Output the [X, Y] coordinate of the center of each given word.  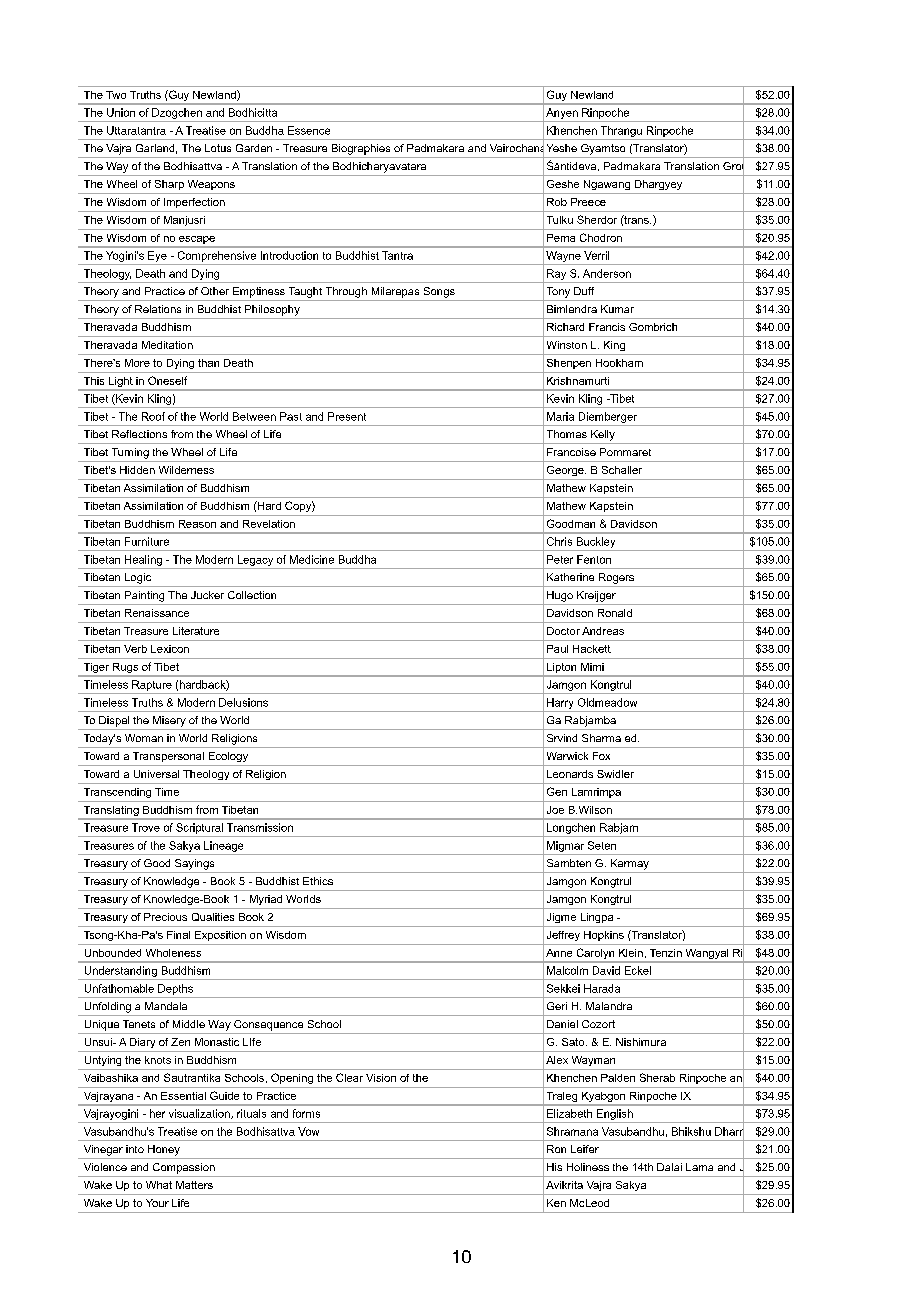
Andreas [603, 631]
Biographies [361, 149]
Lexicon [170, 649]
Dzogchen [177, 113]
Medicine [312, 559]
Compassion [184, 1168]
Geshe [563, 184]
